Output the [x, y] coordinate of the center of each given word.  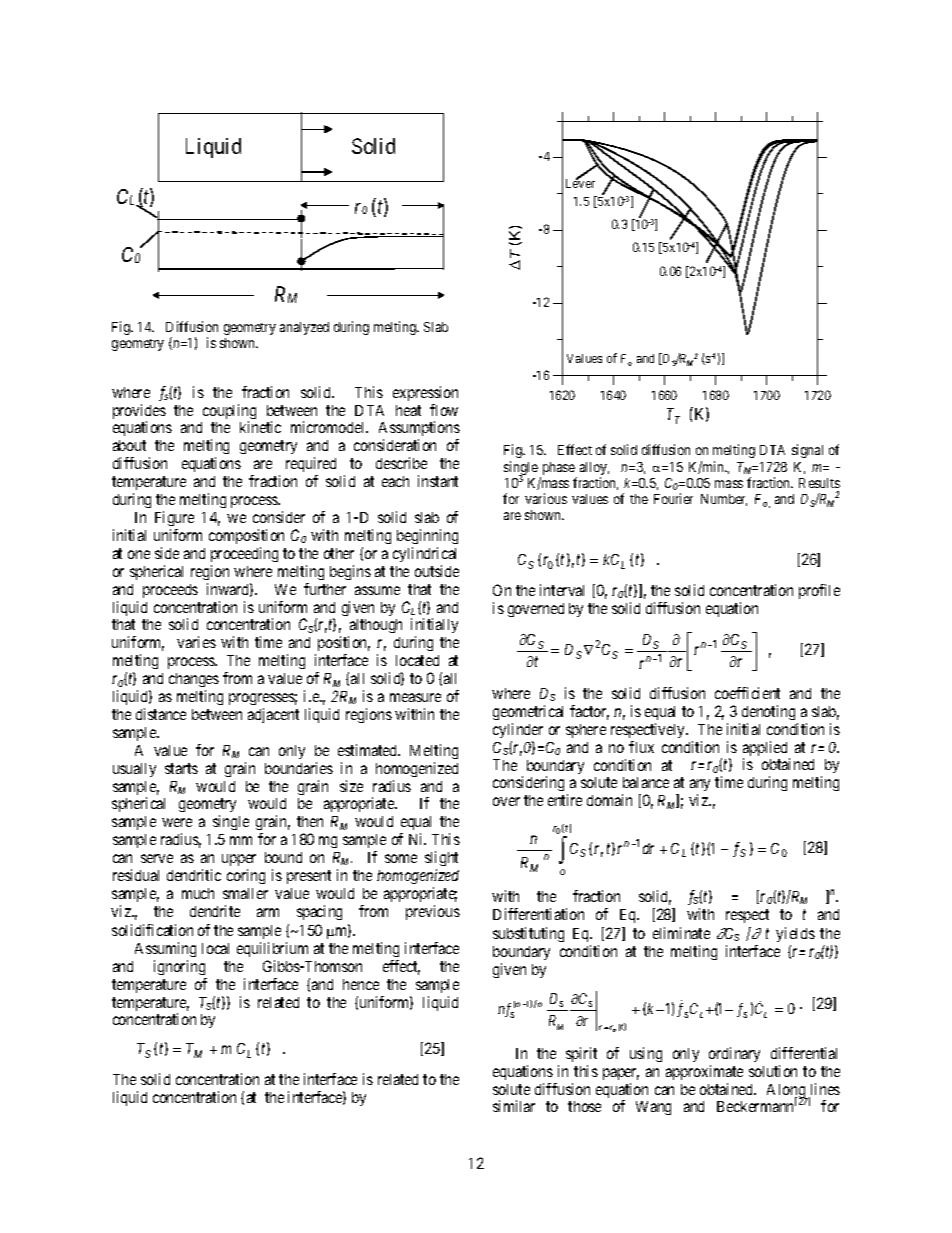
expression [425, 393]
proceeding [244, 554]
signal [807, 451]
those [584, 1106]
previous [433, 912]
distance [161, 714]
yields [795, 934]
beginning [427, 536]
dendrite [215, 911]
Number [724, 500]
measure [415, 697]
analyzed [304, 328]
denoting [768, 712]
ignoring [179, 967]
